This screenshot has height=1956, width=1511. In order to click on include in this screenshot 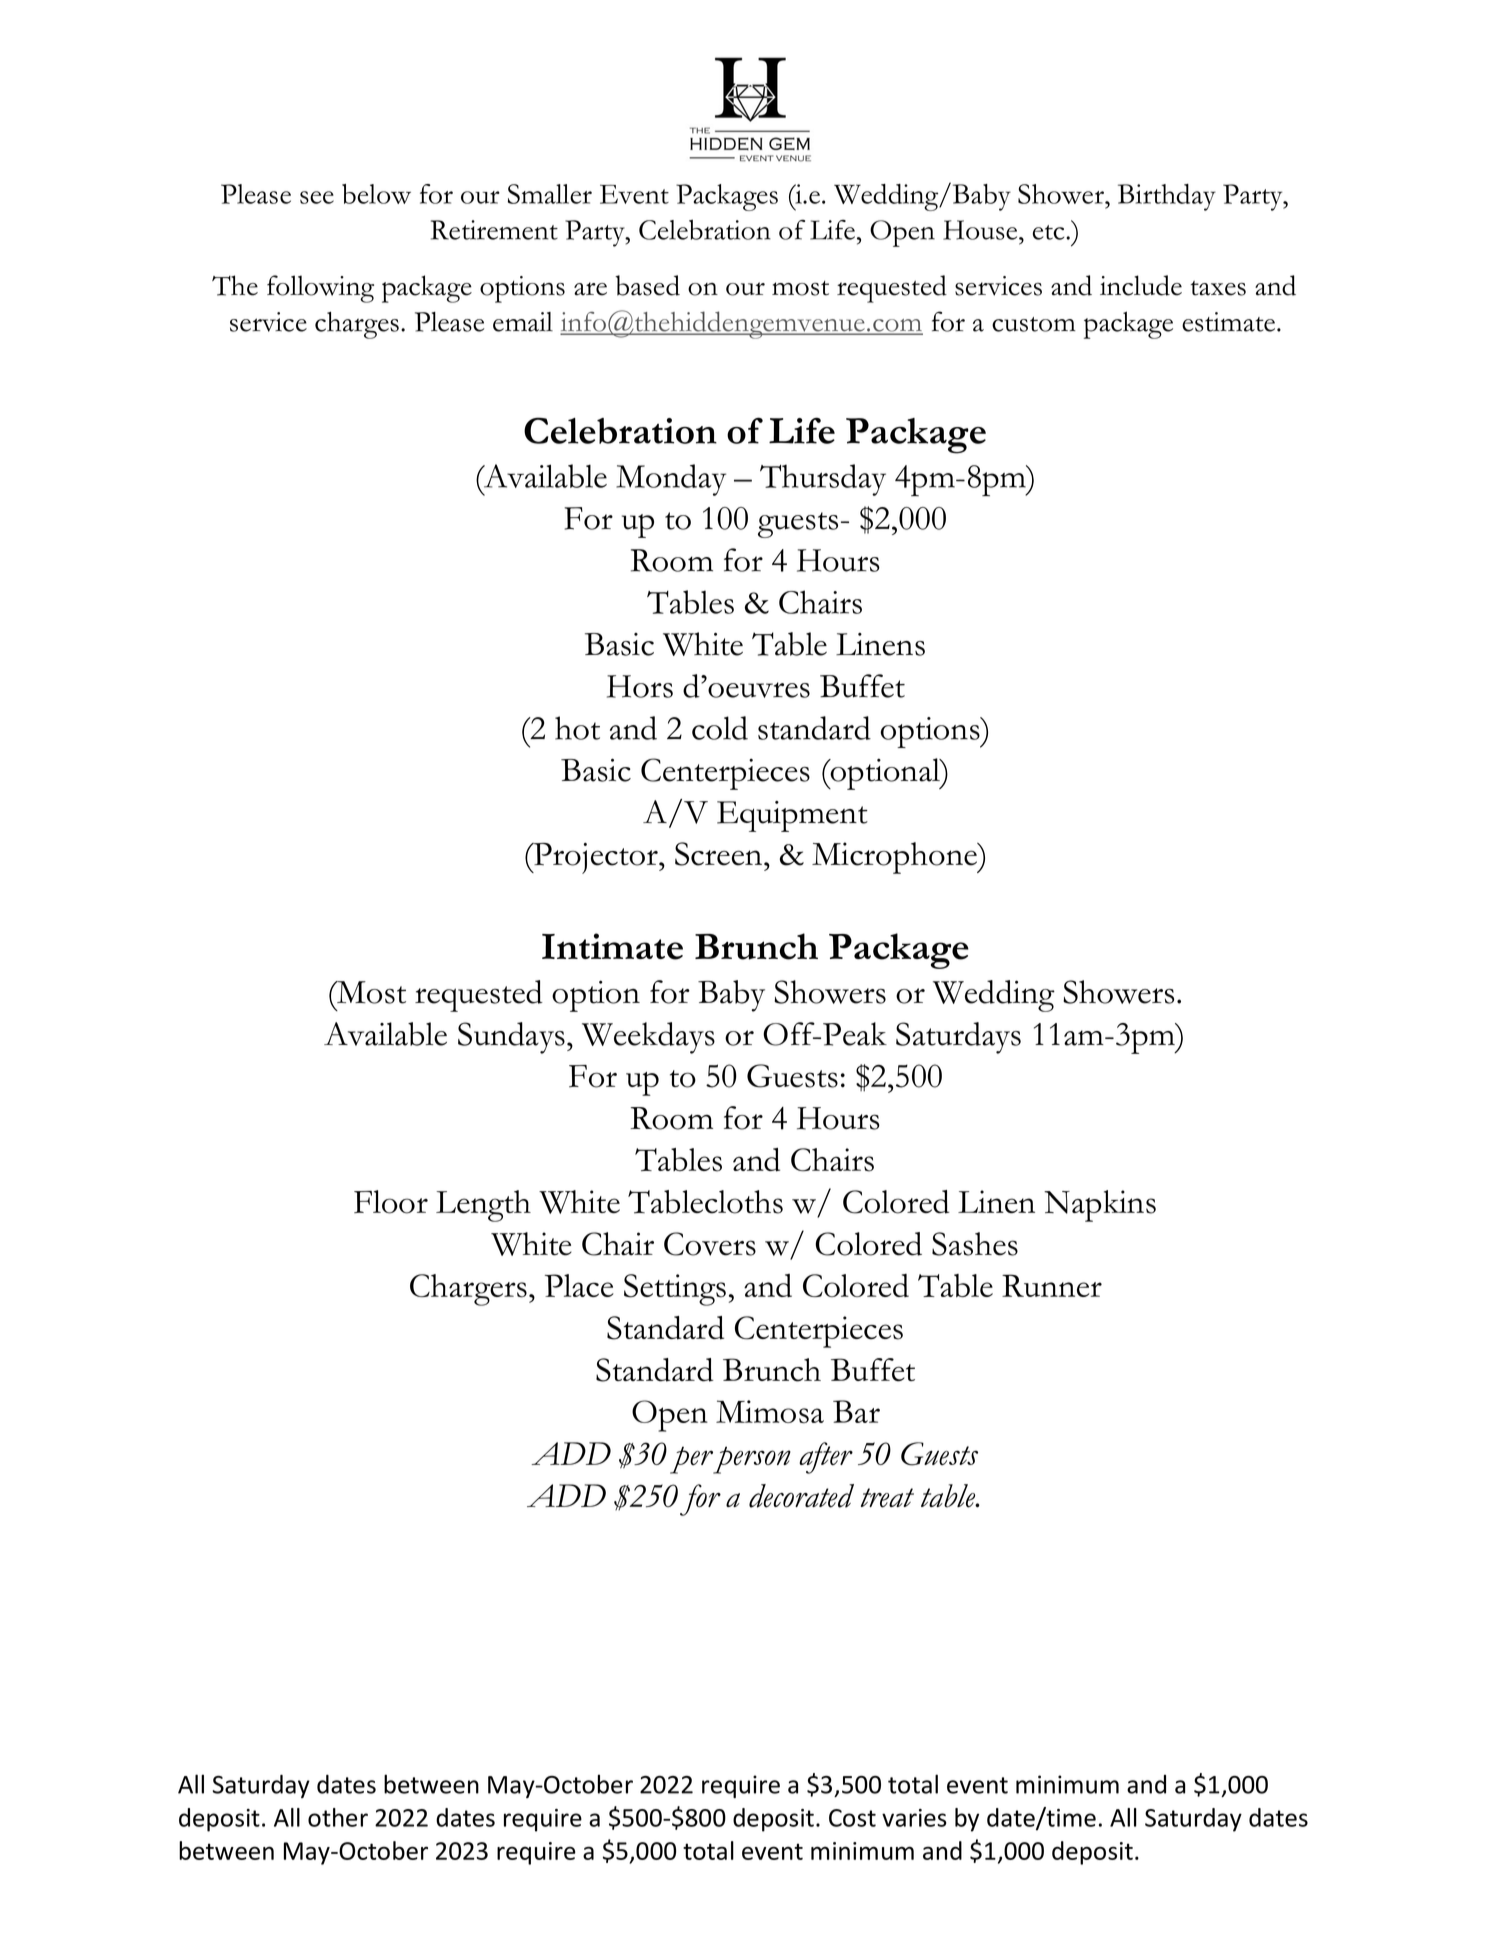, I will do `click(1141, 285)`.
